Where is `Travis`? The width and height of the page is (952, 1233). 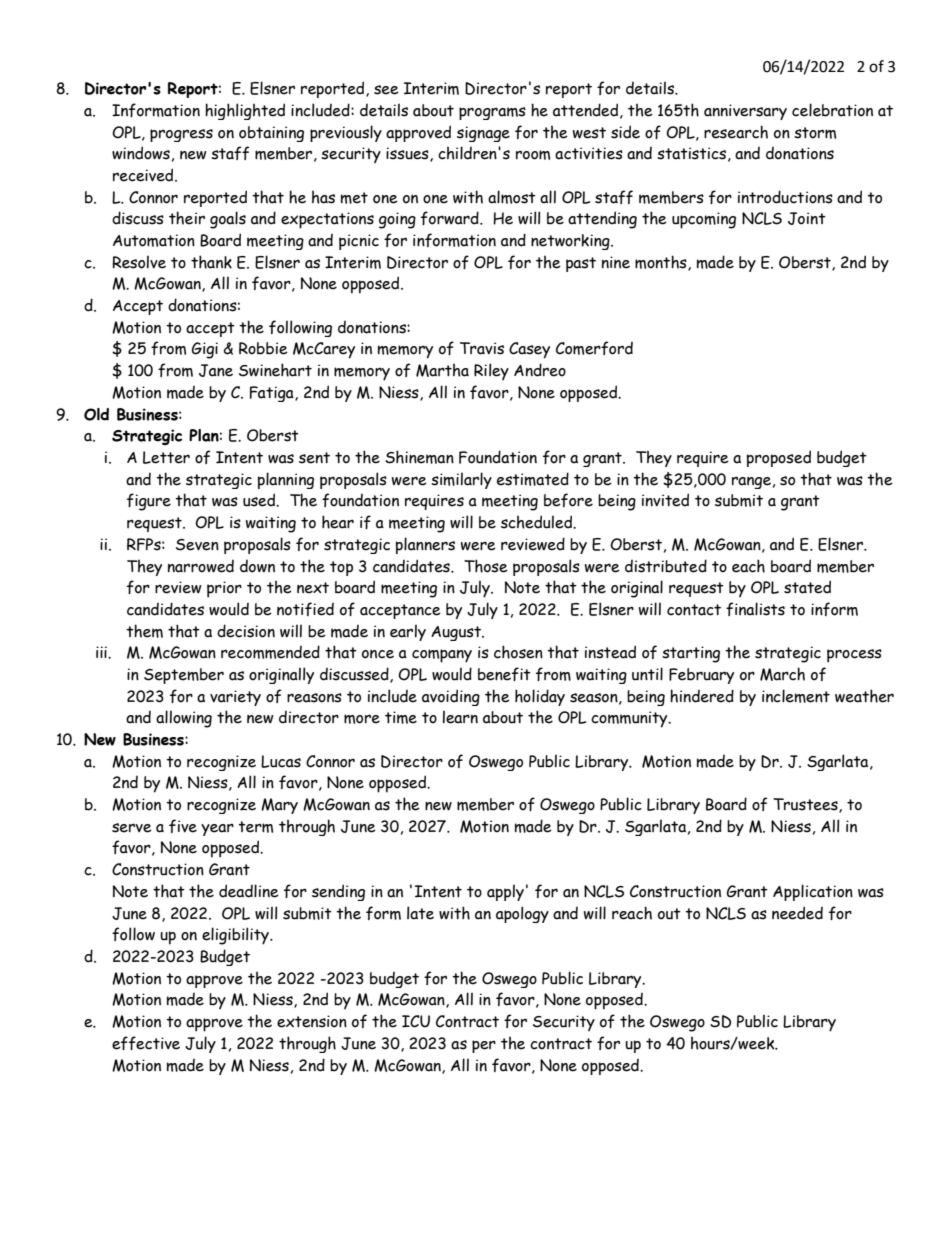 Travis is located at coordinates (482, 348).
